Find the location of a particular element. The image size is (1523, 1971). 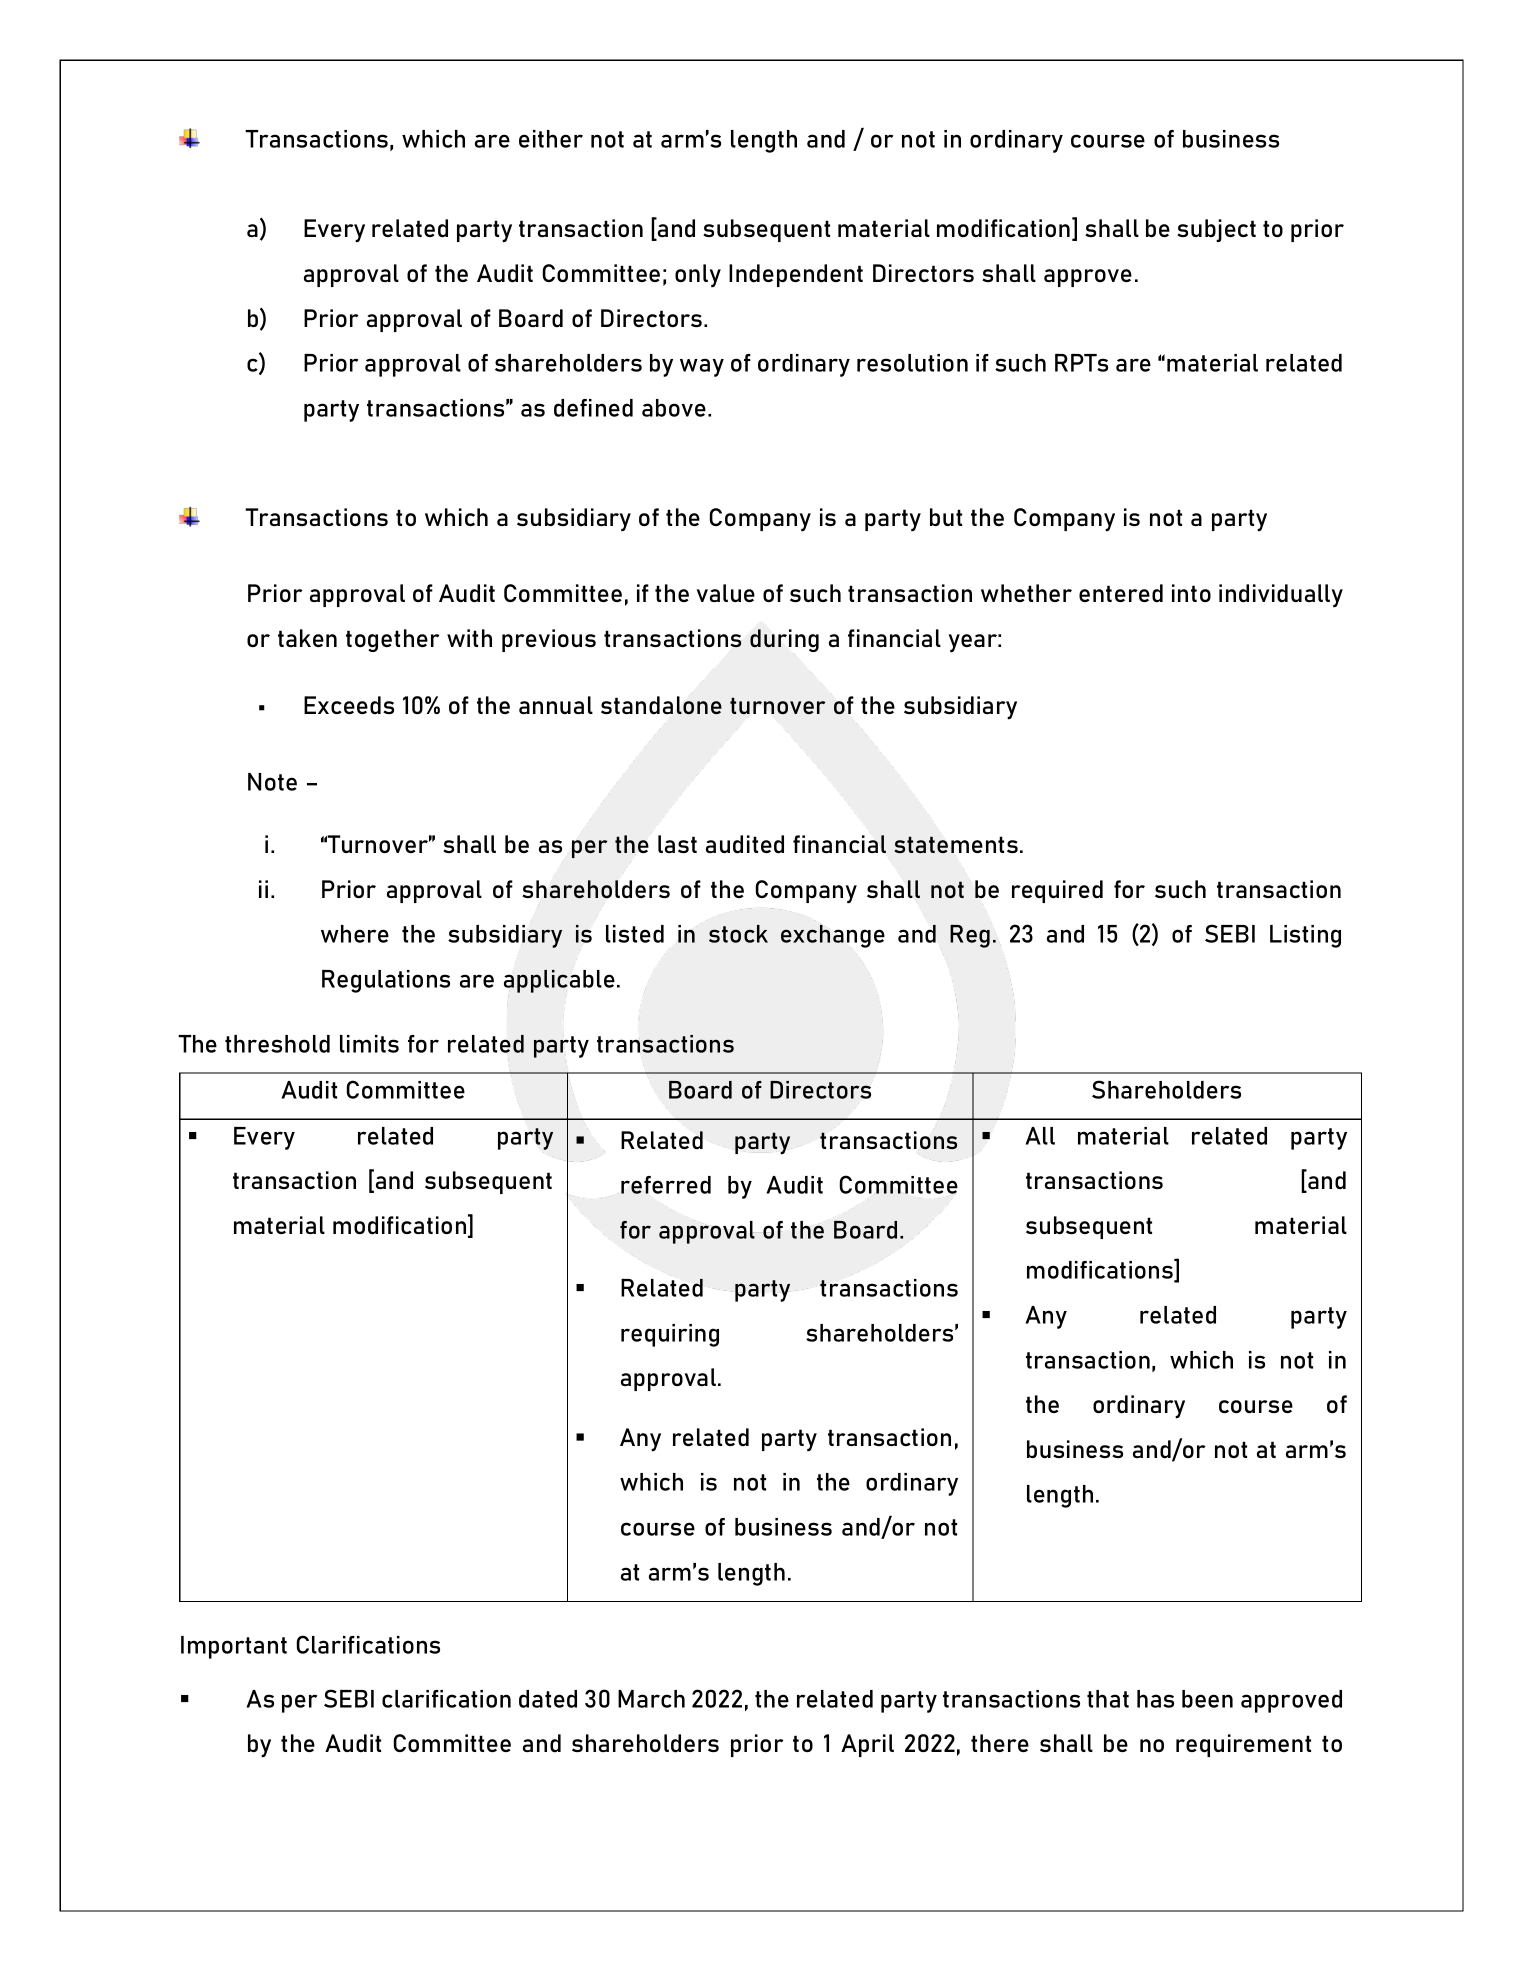

referred is located at coordinates (666, 1185).
